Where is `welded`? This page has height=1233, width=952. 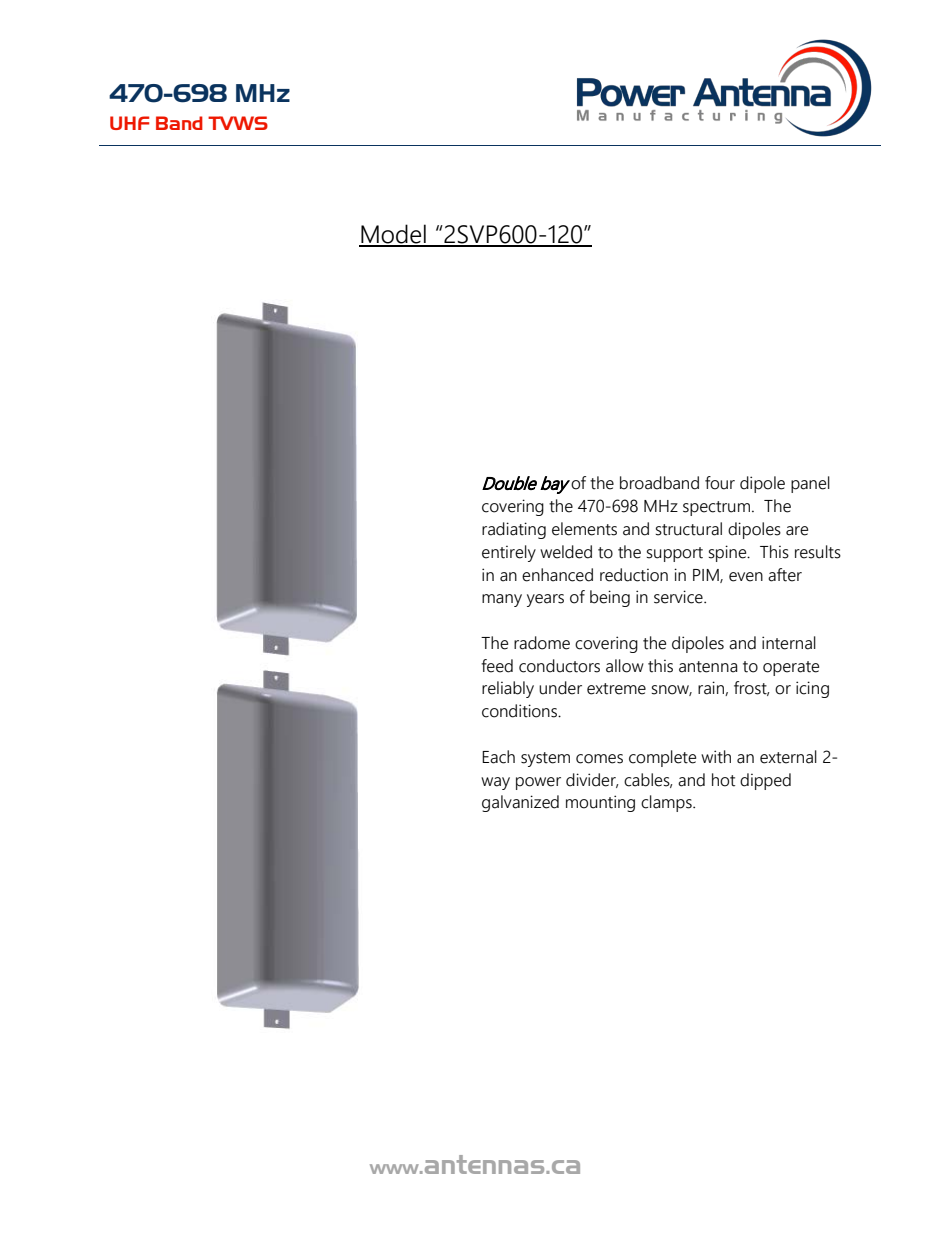
welded is located at coordinates (566, 552).
